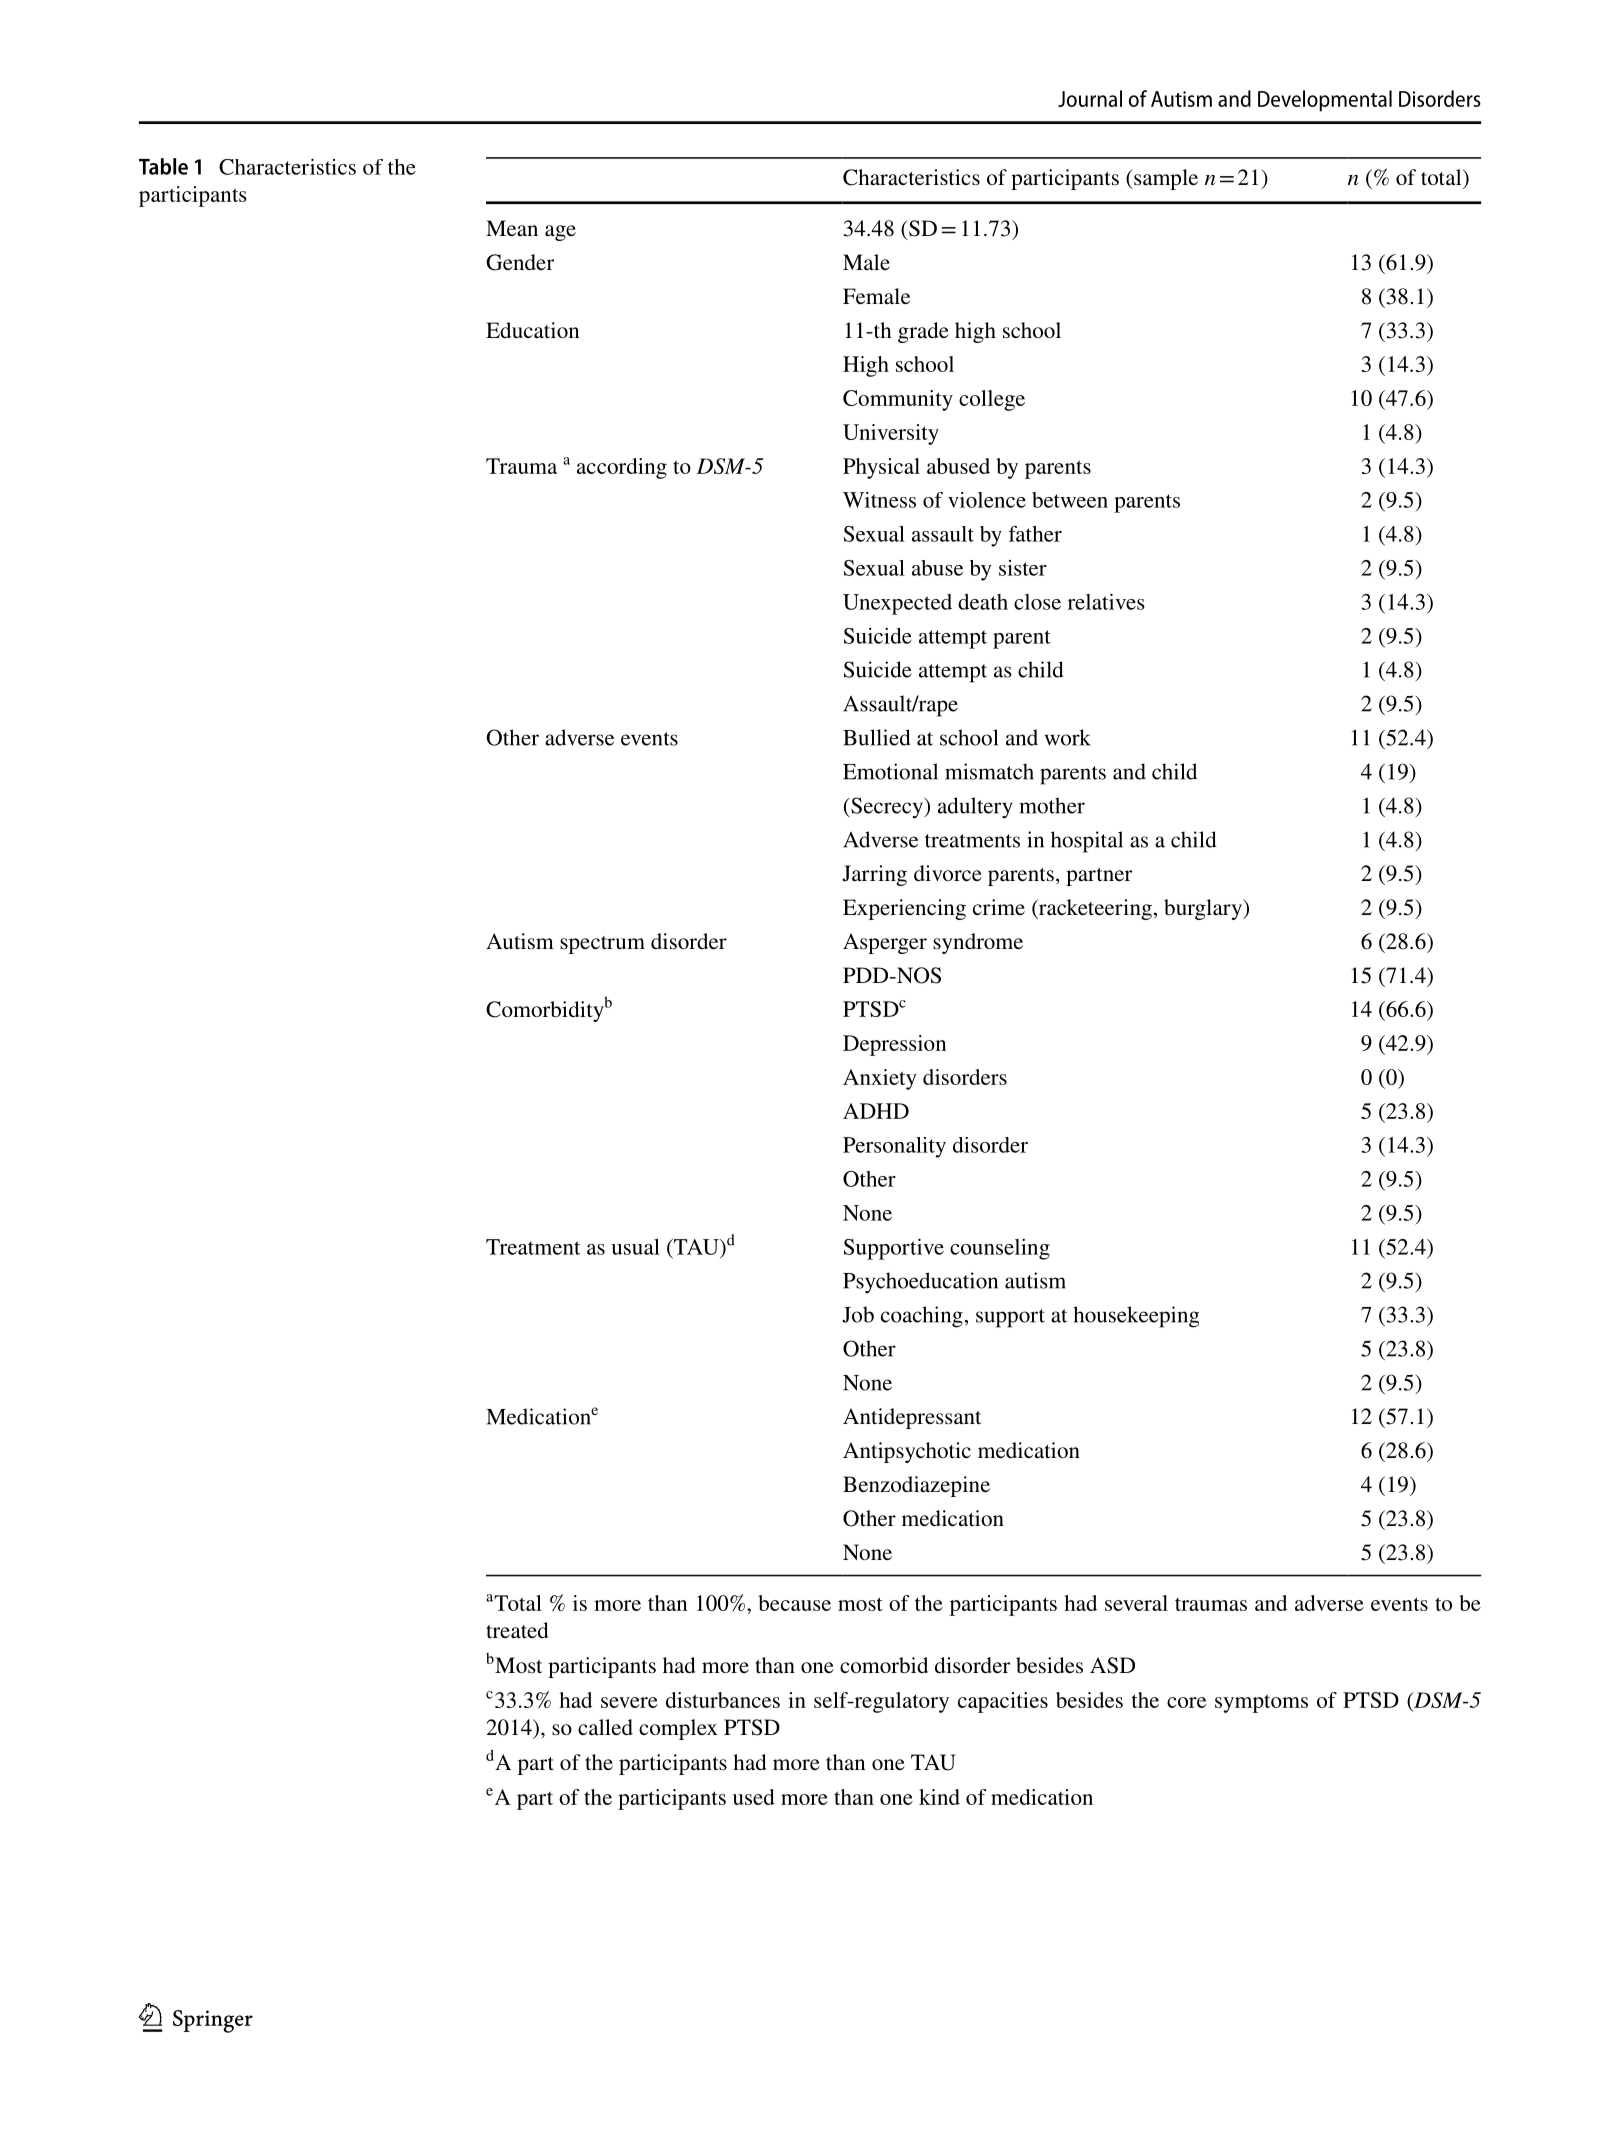 The image size is (1620, 2152). What do you see at coordinates (1165, 179) in the screenshot?
I see `sample` at bounding box center [1165, 179].
